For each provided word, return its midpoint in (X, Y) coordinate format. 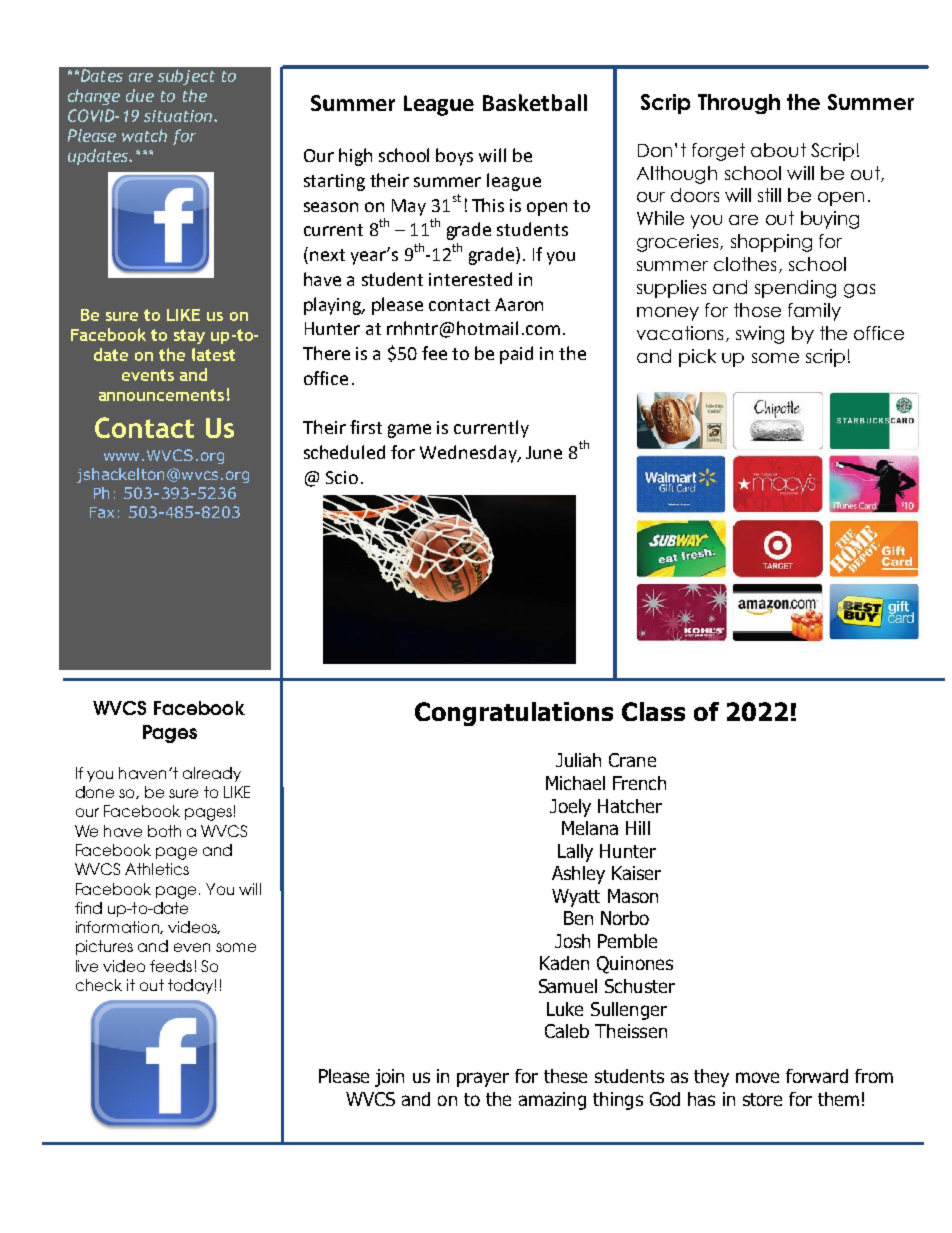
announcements (161, 395)
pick (697, 358)
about (778, 150)
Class (653, 711)
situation (179, 116)
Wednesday (469, 454)
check (99, 985)
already (212, 774)
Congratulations (514, 714)
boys (454, 157)
